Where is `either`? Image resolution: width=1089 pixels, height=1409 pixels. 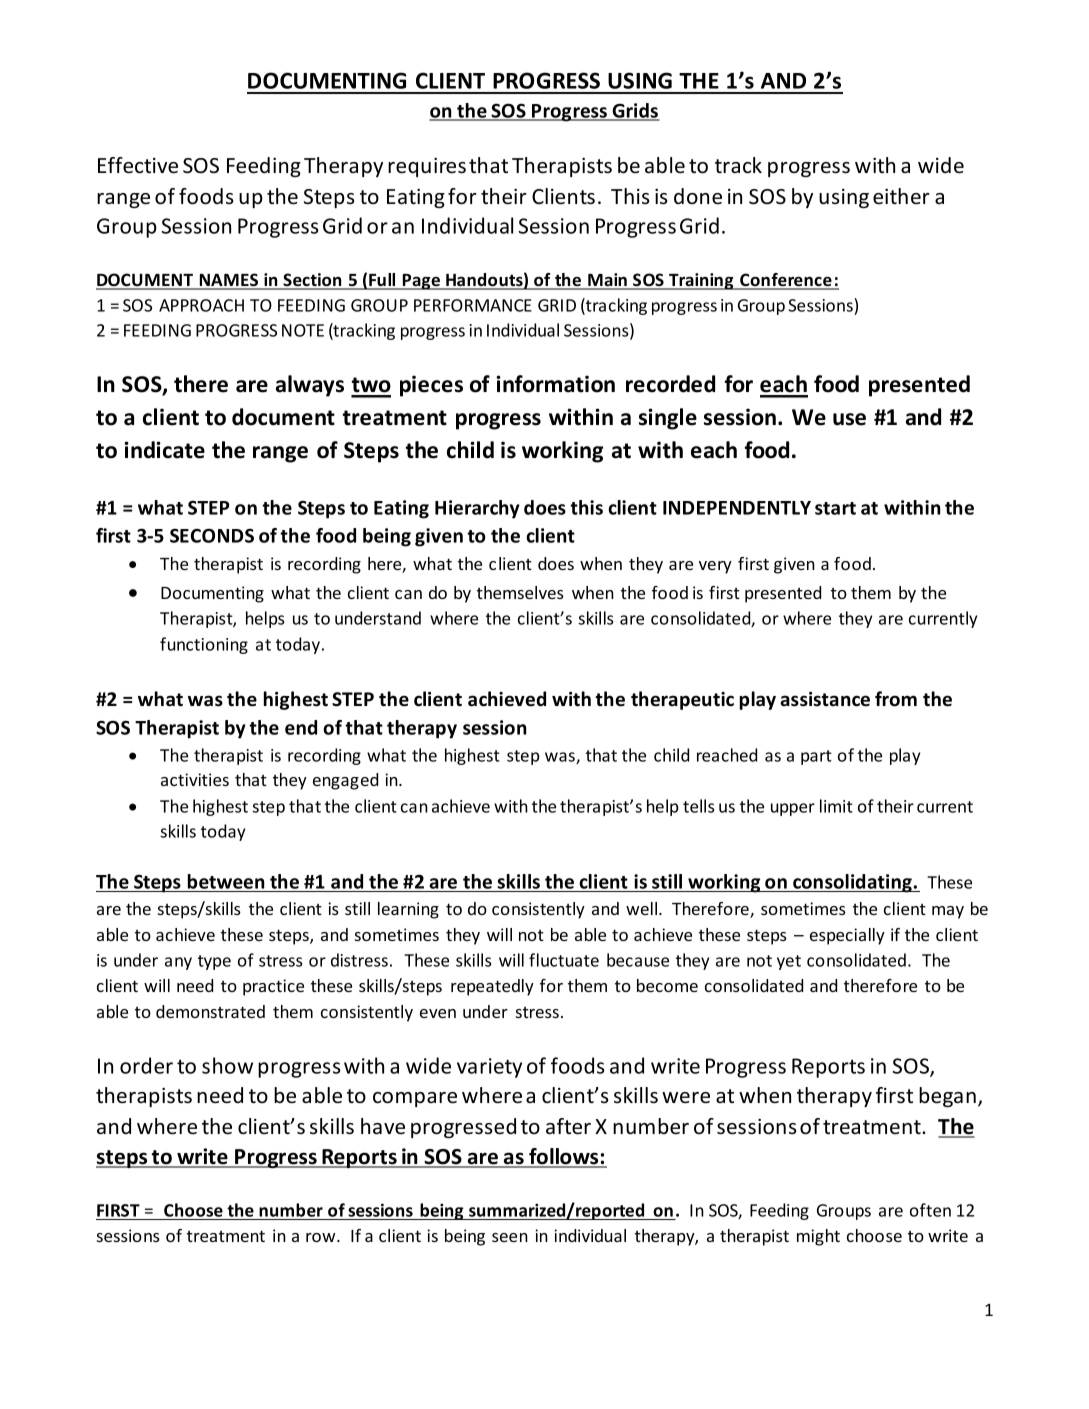 either is located at coordinates (901, 196).
